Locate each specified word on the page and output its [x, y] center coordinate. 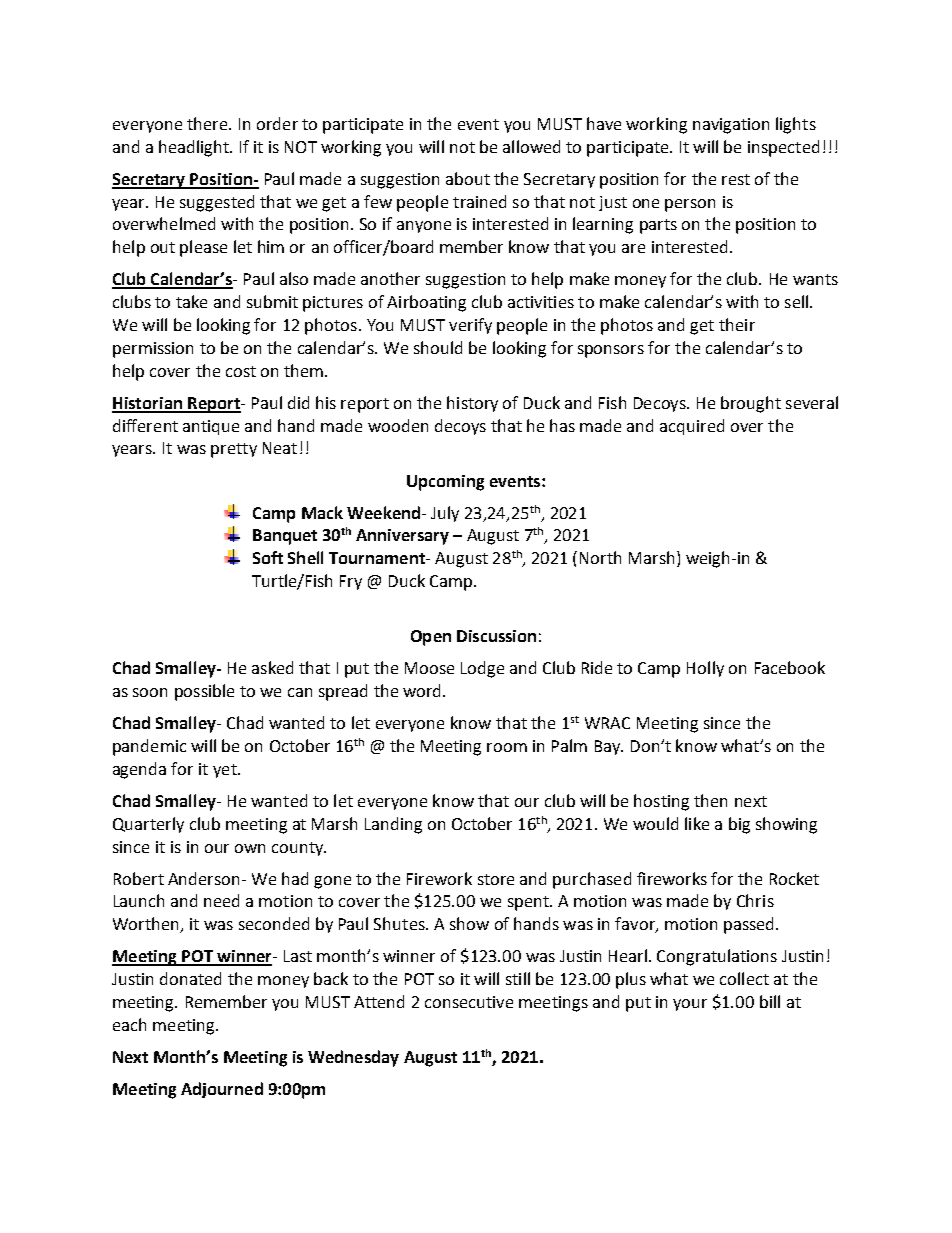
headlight [195, 148]
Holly [705, 669]
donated [190, 978]
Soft [268, 557]
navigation [731, 126]
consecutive [469, 1002]
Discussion [496, 636]
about [468, 178]
